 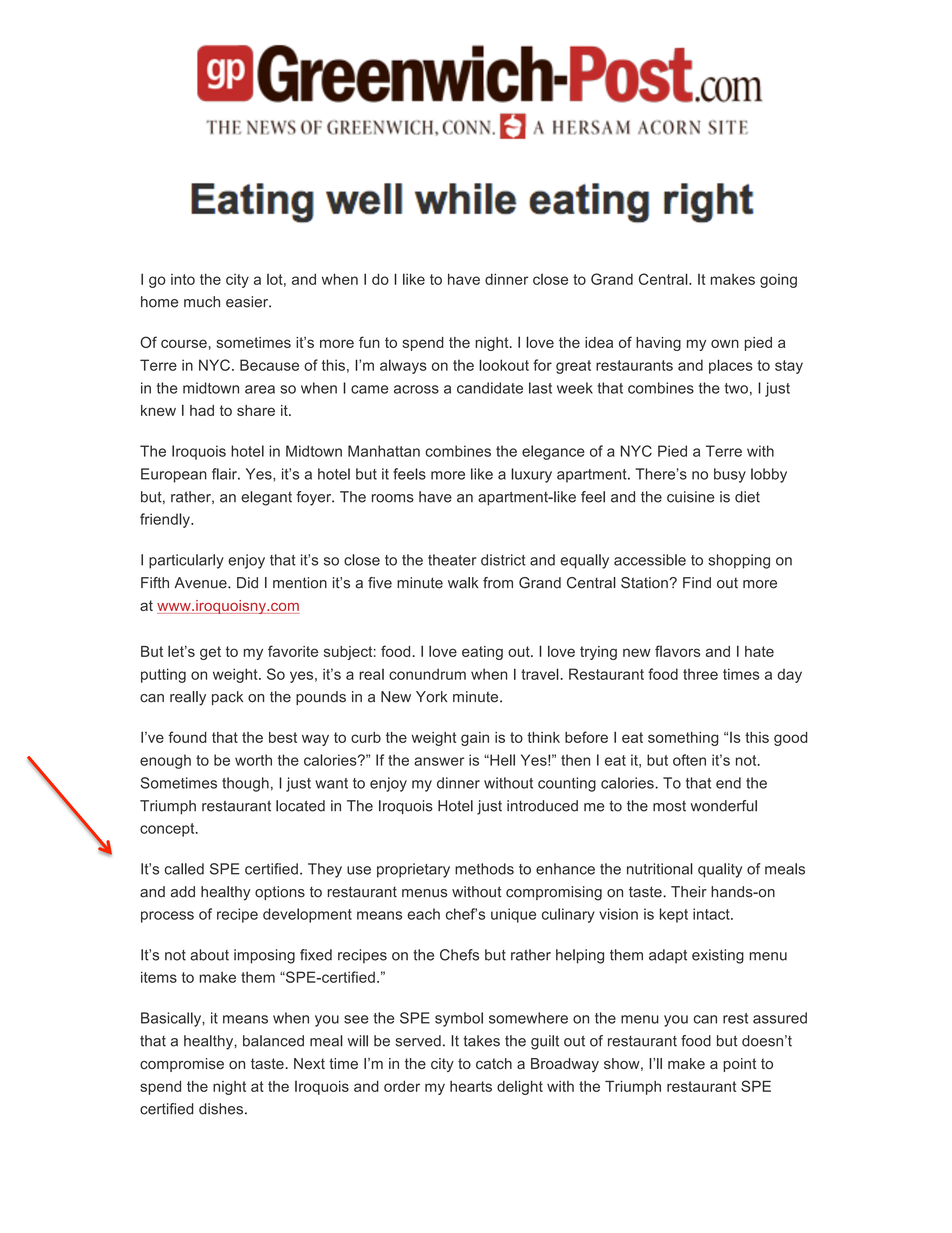 I want to click on three, so click(x=700, y=674).
